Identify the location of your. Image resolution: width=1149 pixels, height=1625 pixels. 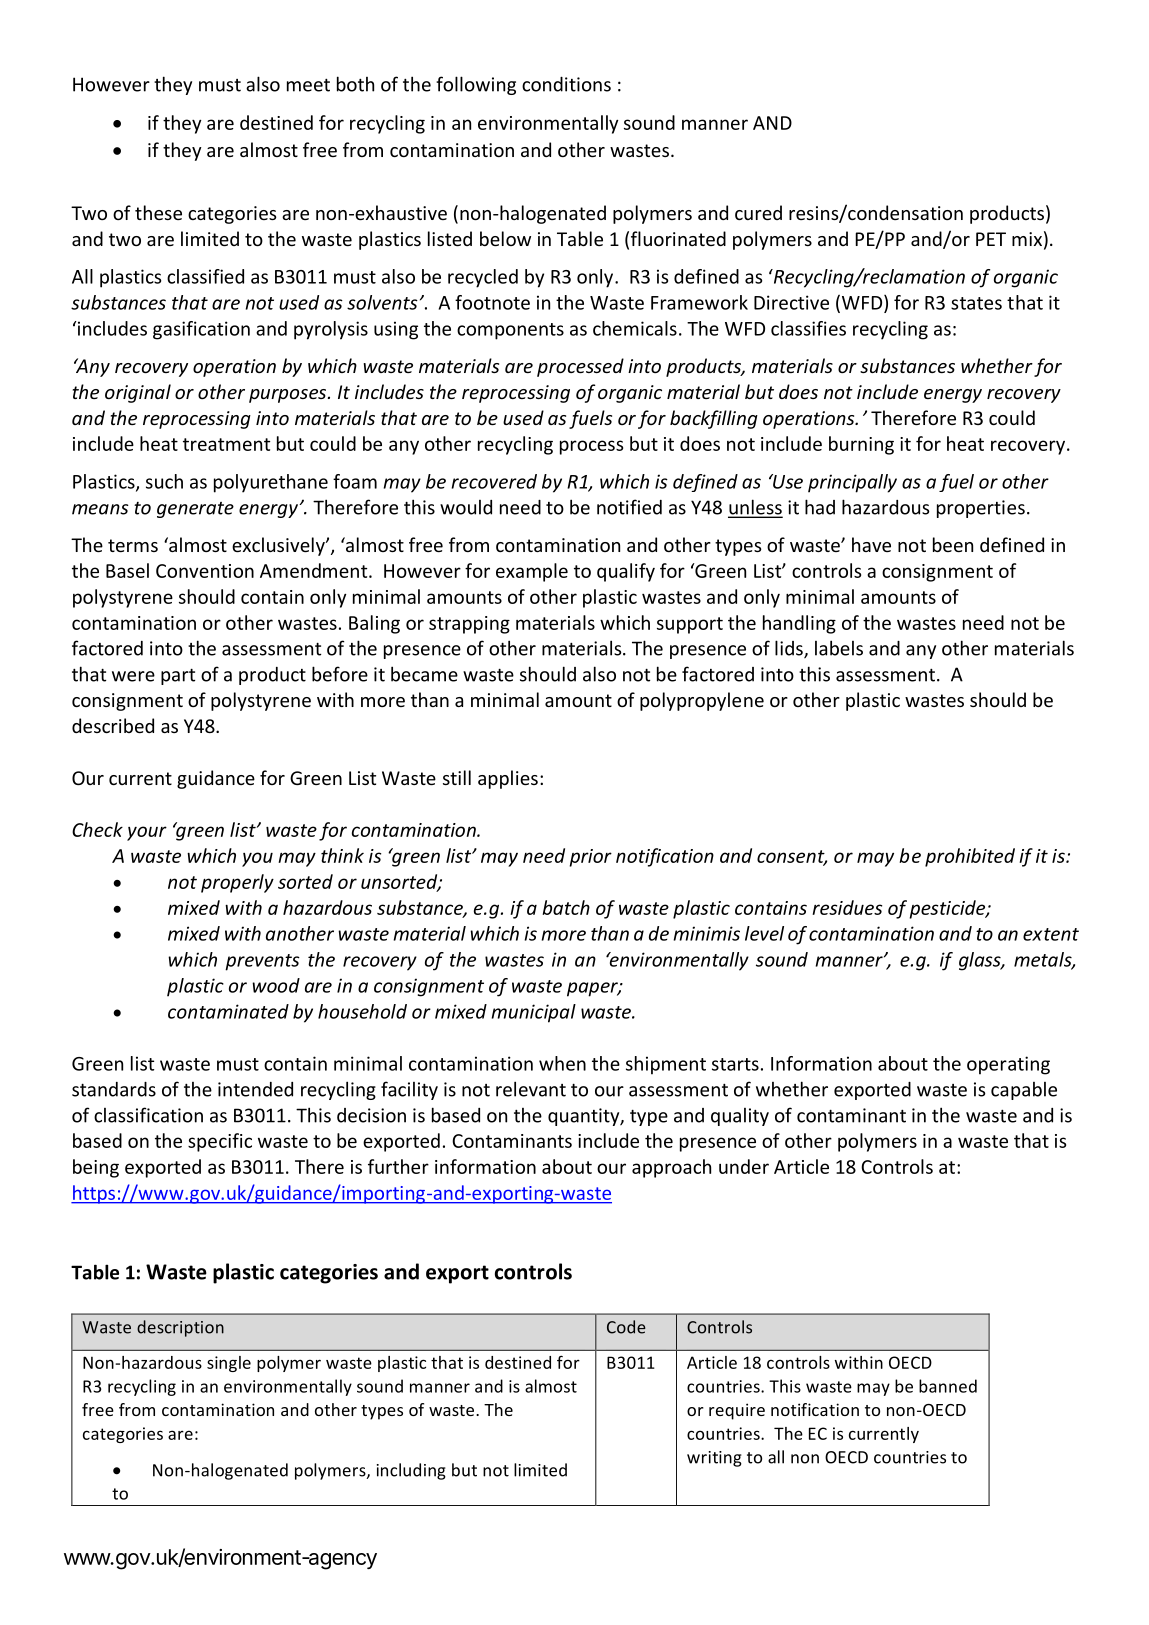
(147, 833).
